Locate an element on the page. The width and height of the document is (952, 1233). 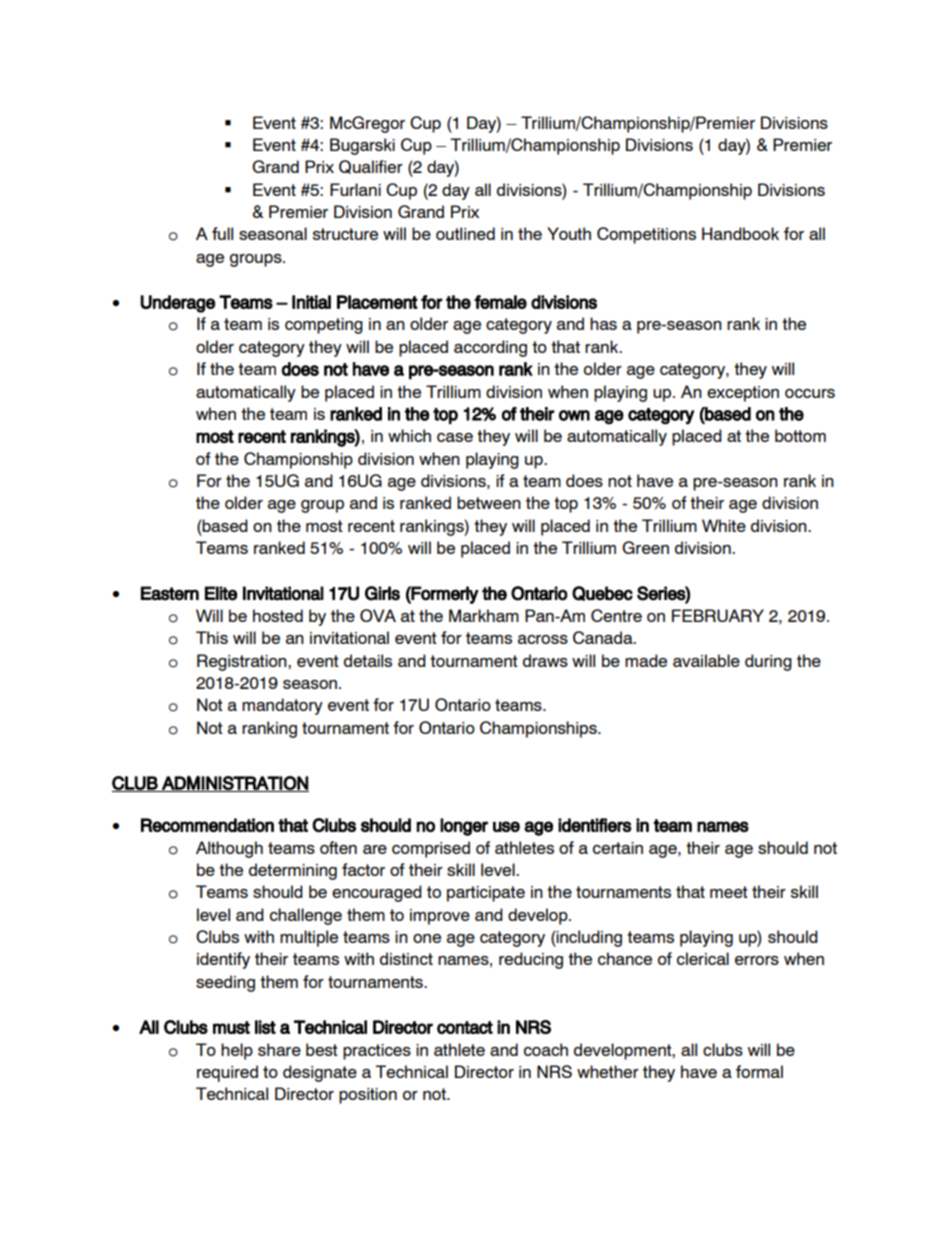
This is located at coordinates (212, 637).
